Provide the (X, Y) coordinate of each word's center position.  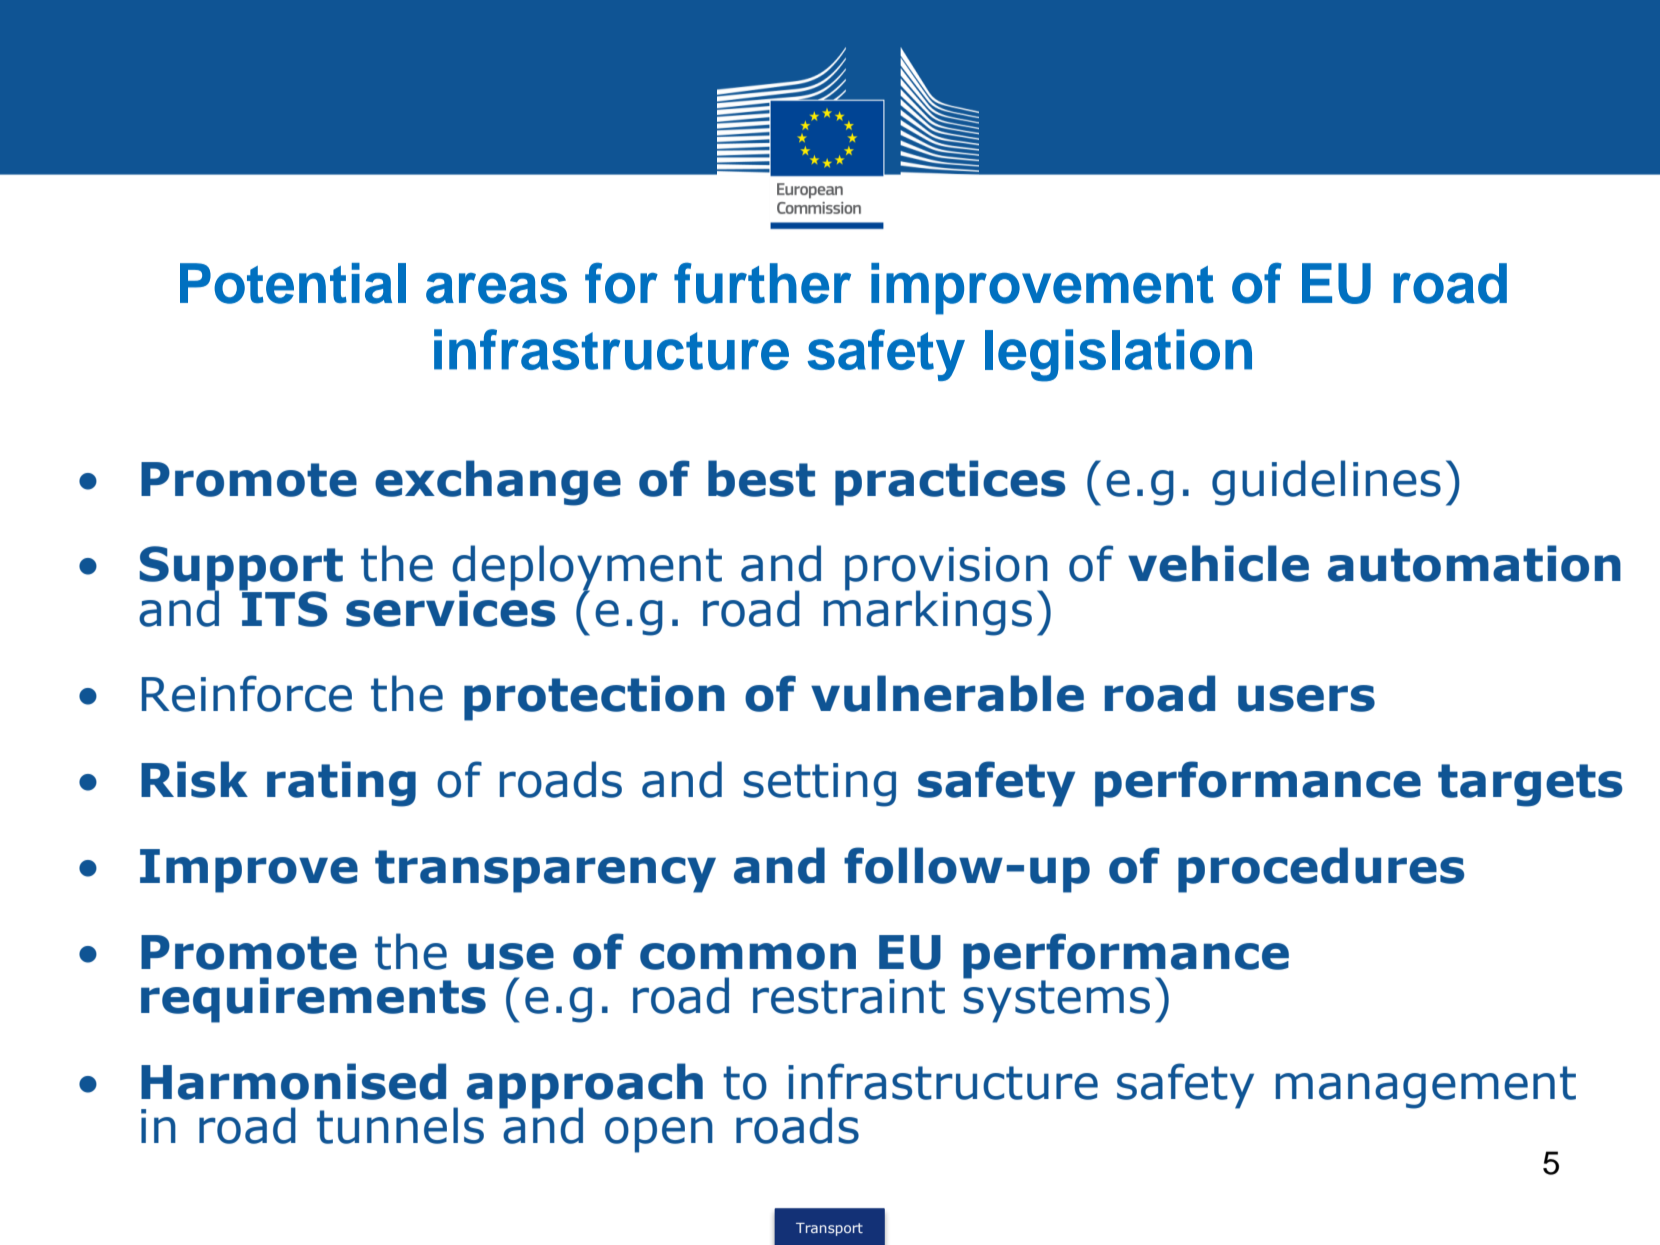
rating (341, 784)
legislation (1118, 355)
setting (820, 785)
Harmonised (293, 1081)
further (762, 283)
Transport (829, 1229)
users (1306, 698)
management (1426, 1087)
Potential (293, 283)
